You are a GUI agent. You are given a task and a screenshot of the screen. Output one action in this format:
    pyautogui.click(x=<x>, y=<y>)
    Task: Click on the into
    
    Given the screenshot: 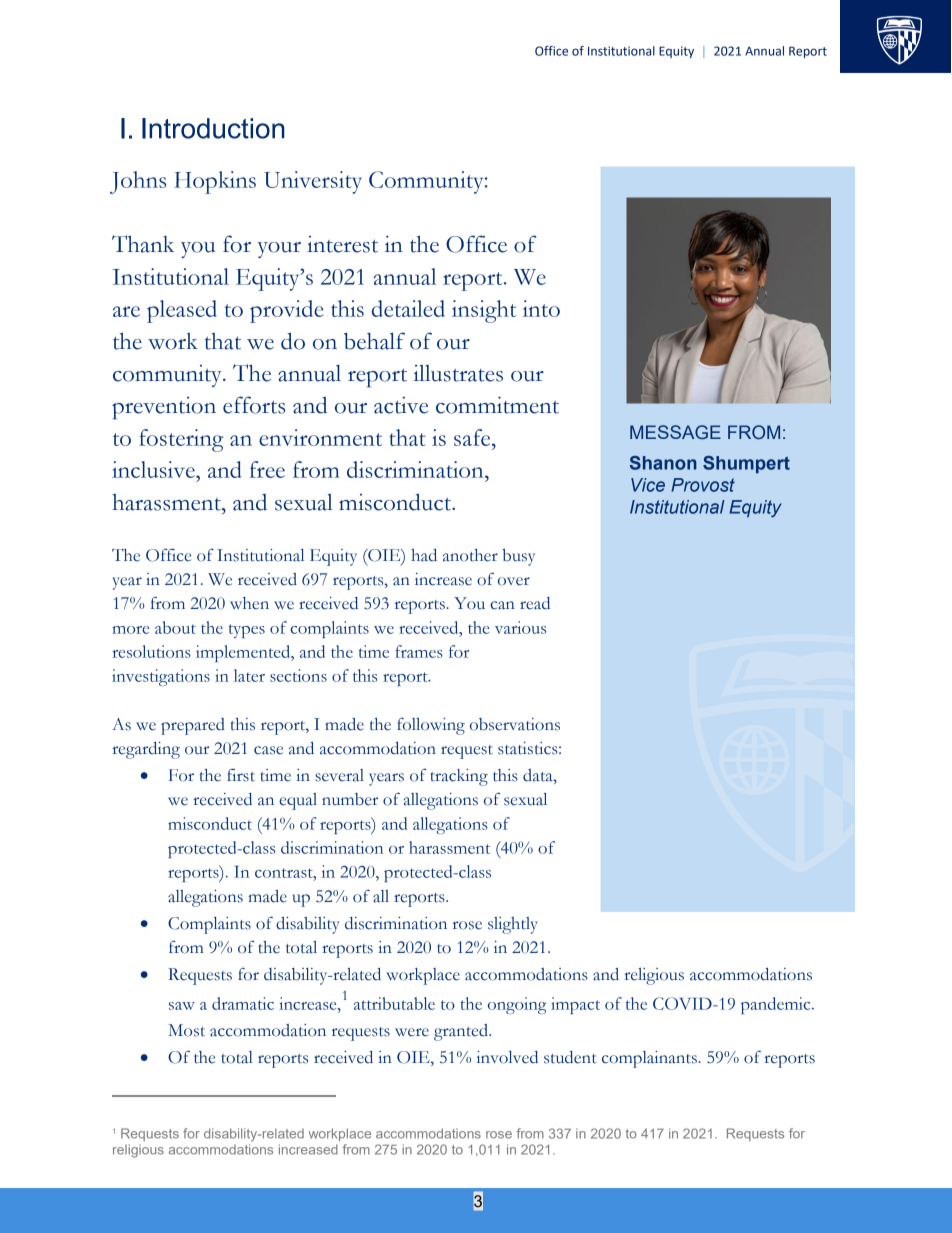 What is the action you would take?
    pyautogui.click(x=541, y=308)
